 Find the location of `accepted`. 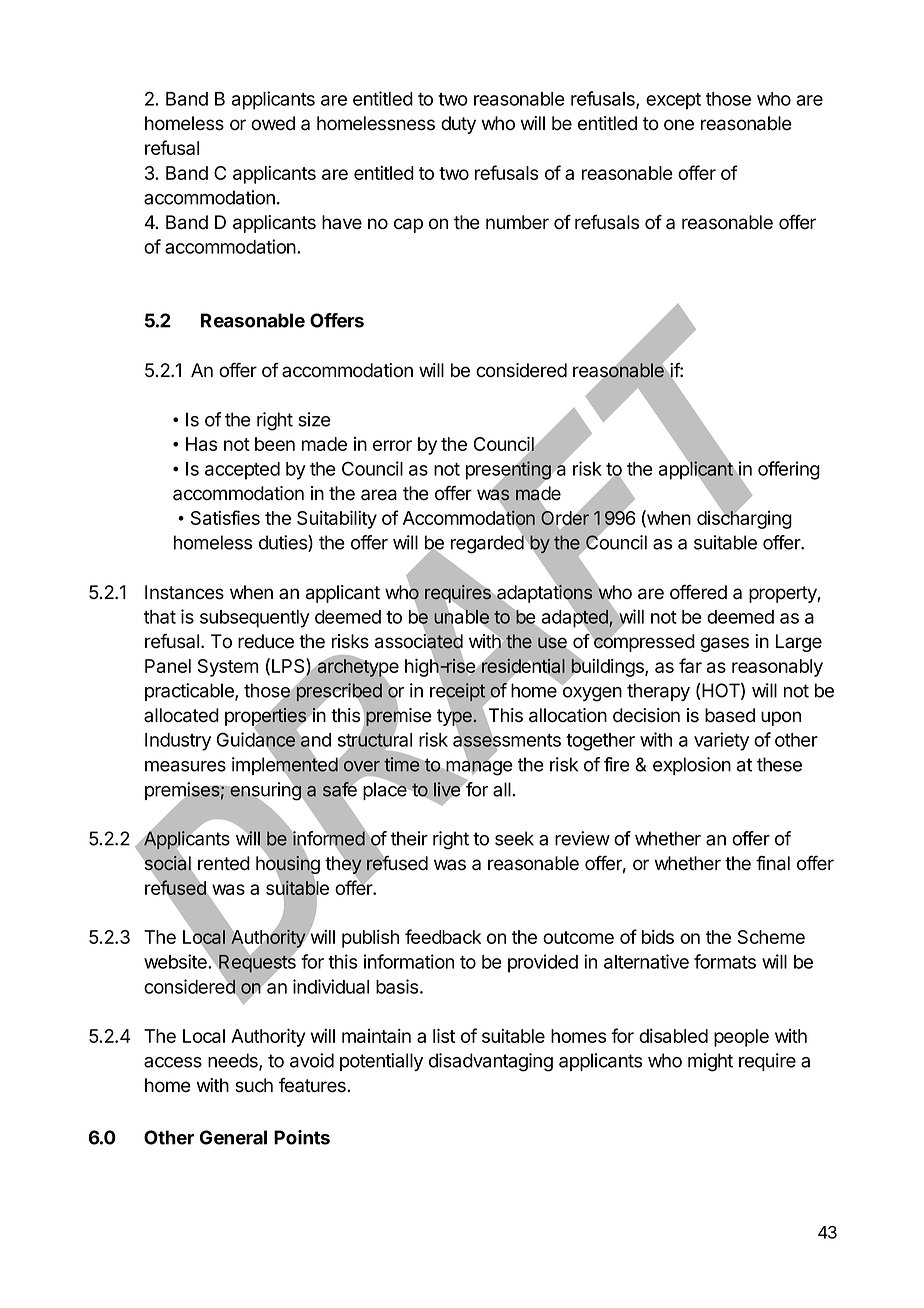

accepted is located at coordinates (242, 471).
